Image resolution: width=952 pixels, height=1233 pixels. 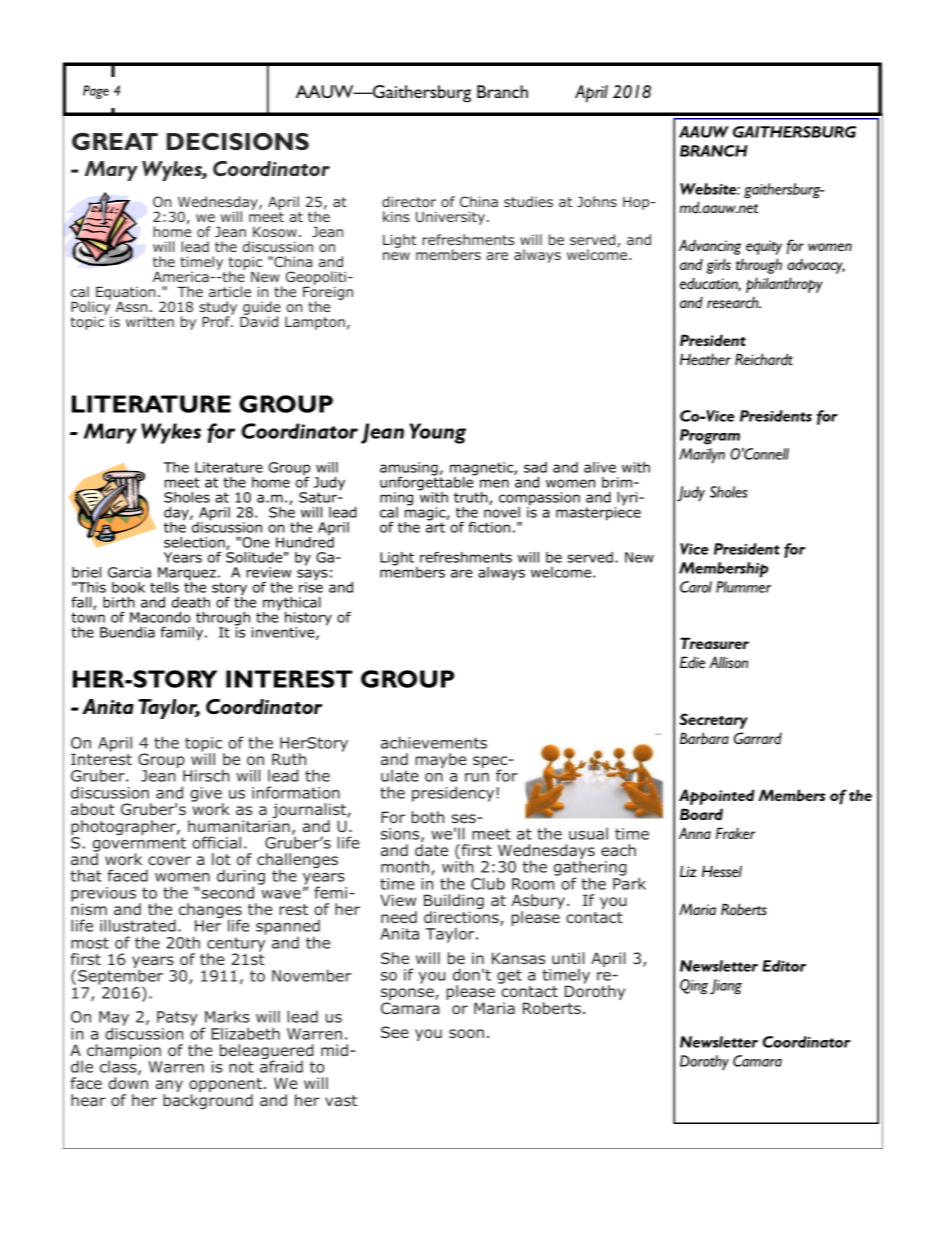 What do you see at coordinates (409, 201) in the document?
I see `director` at bounding box center [409, 201].
